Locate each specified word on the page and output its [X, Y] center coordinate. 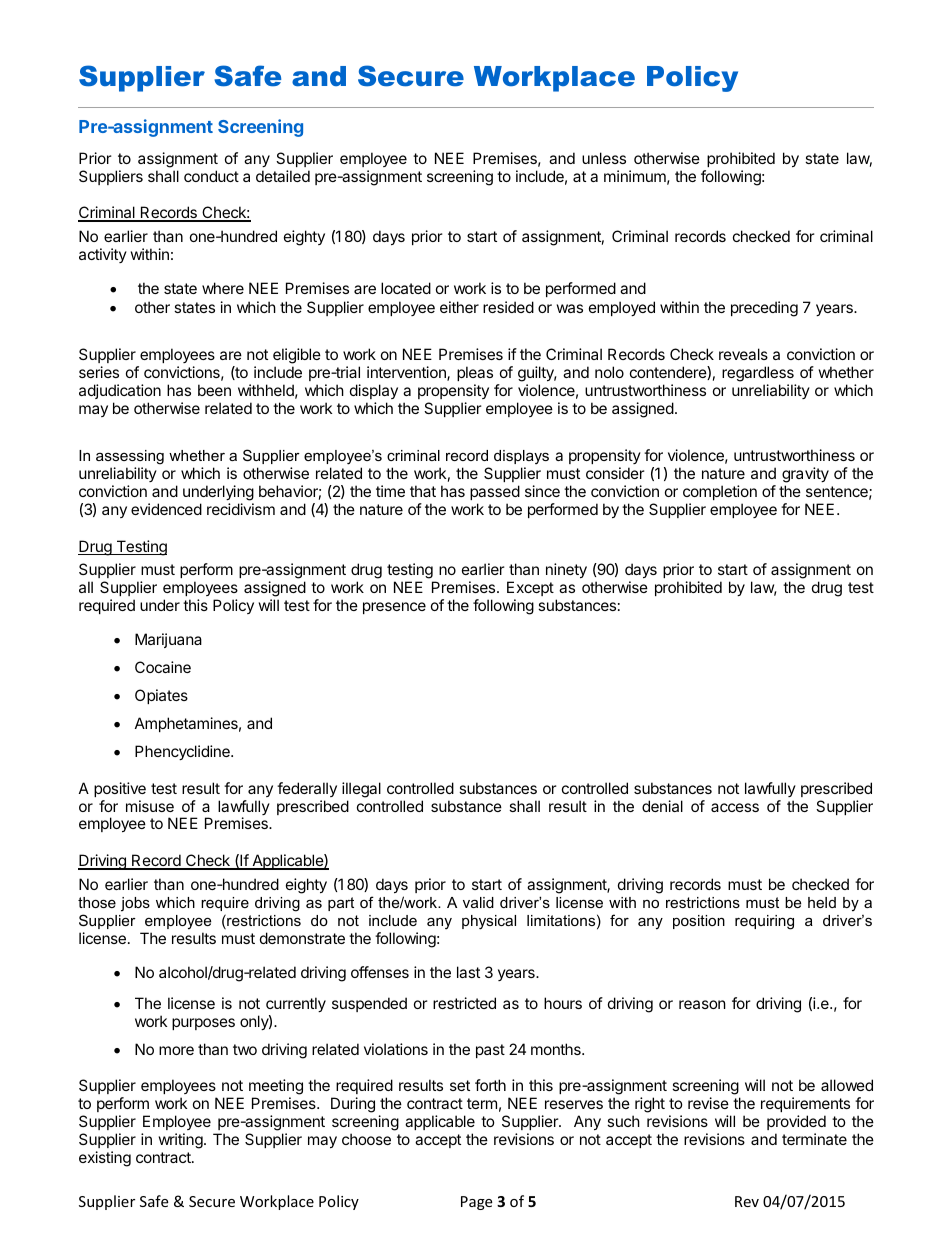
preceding [764, 309]
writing [181, 1141]
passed [495, 492]
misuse [150, 806]
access [735, 807]
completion [720, 492]
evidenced [166, 509]
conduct [211, 176]
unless [604, 158]
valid [478, 902]
